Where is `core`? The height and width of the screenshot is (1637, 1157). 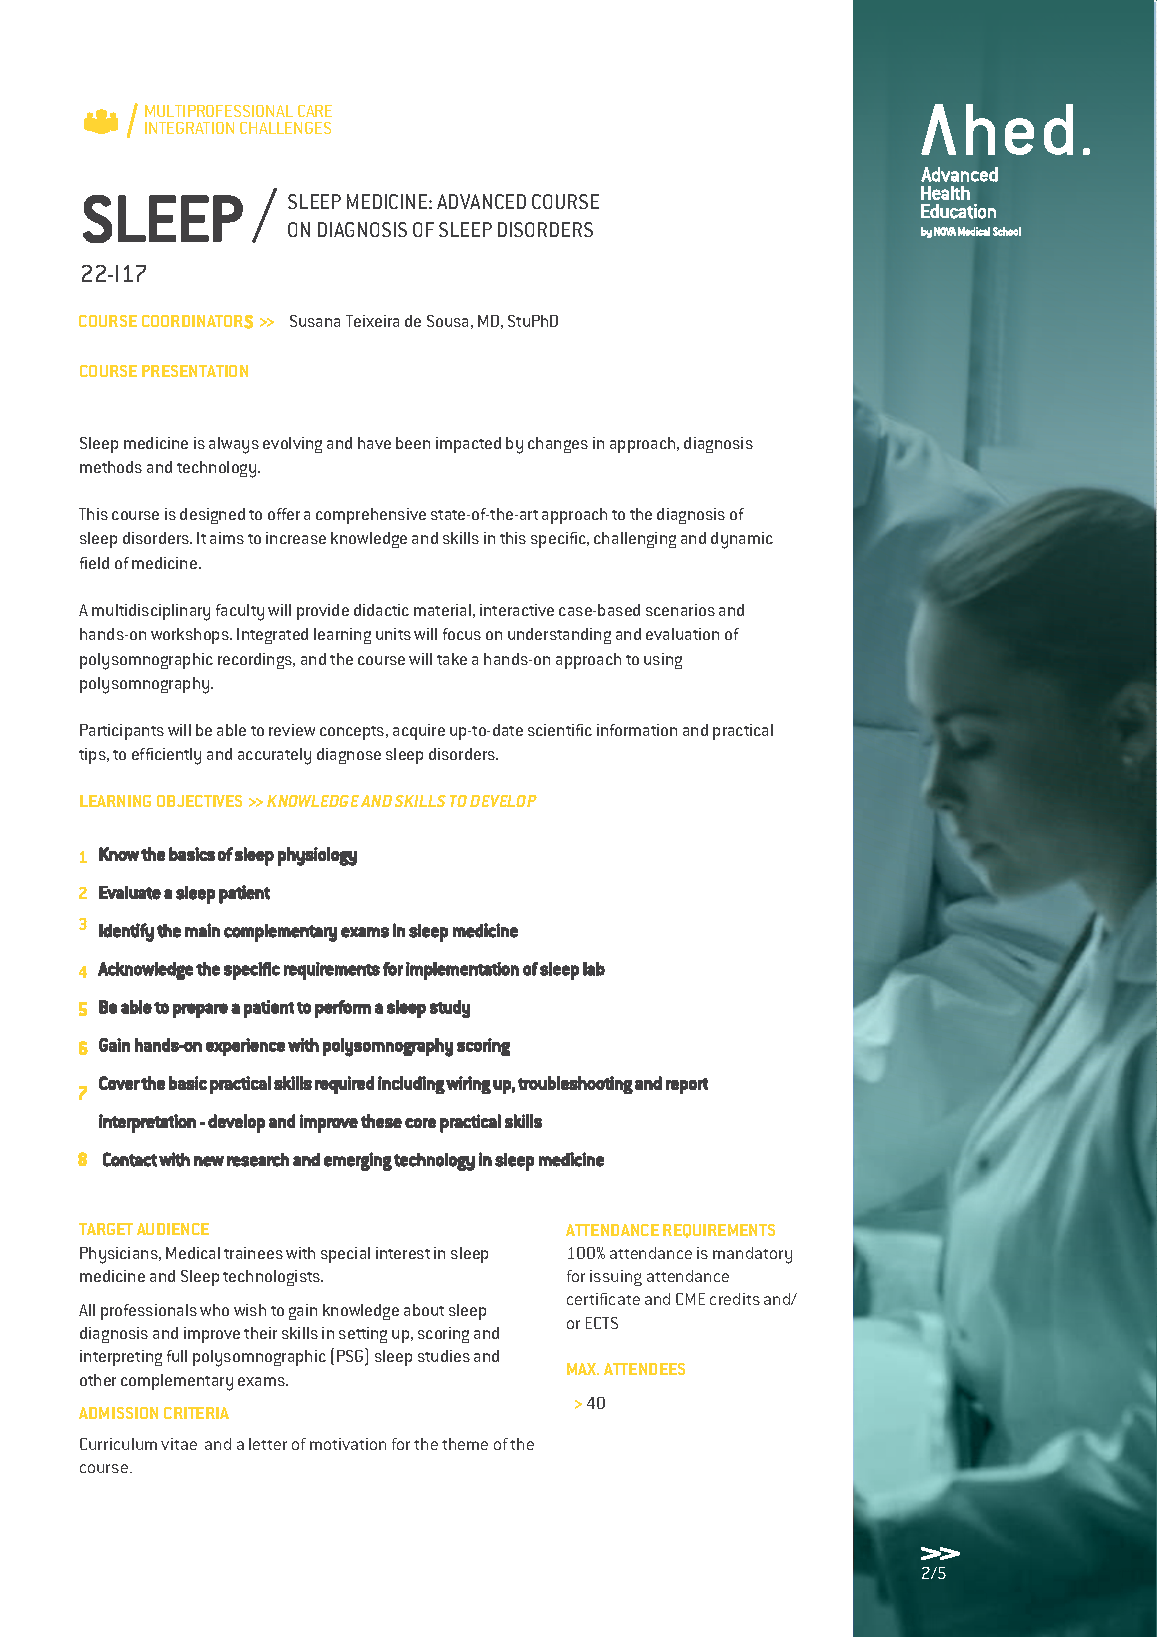
core is located at coordinates (420, 1123).
